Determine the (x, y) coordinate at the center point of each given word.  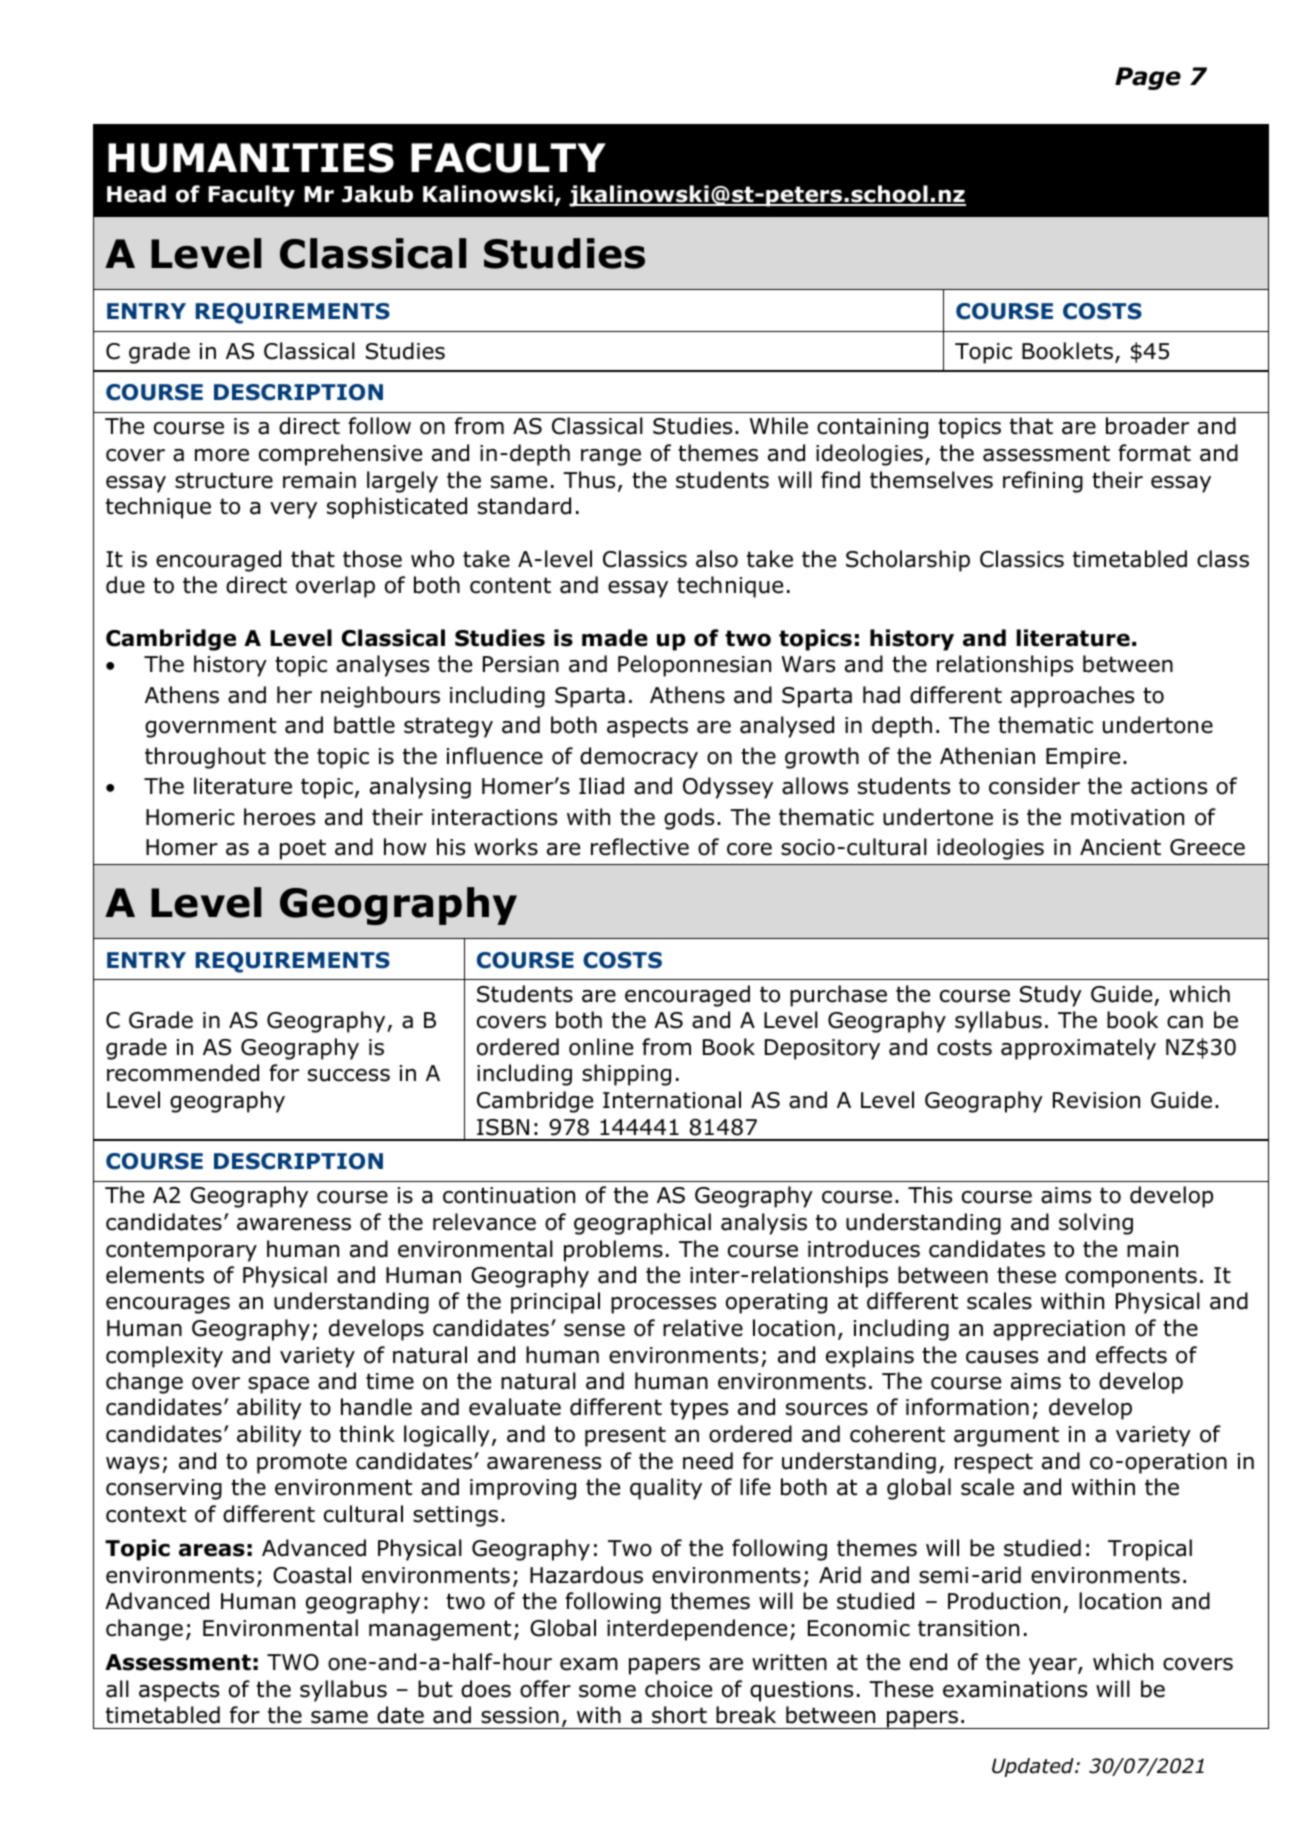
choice (678, 1689)
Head (136, 194)
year (1054, 1666)
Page (1148, 78)
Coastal (312, 1575)
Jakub (377, 194)
